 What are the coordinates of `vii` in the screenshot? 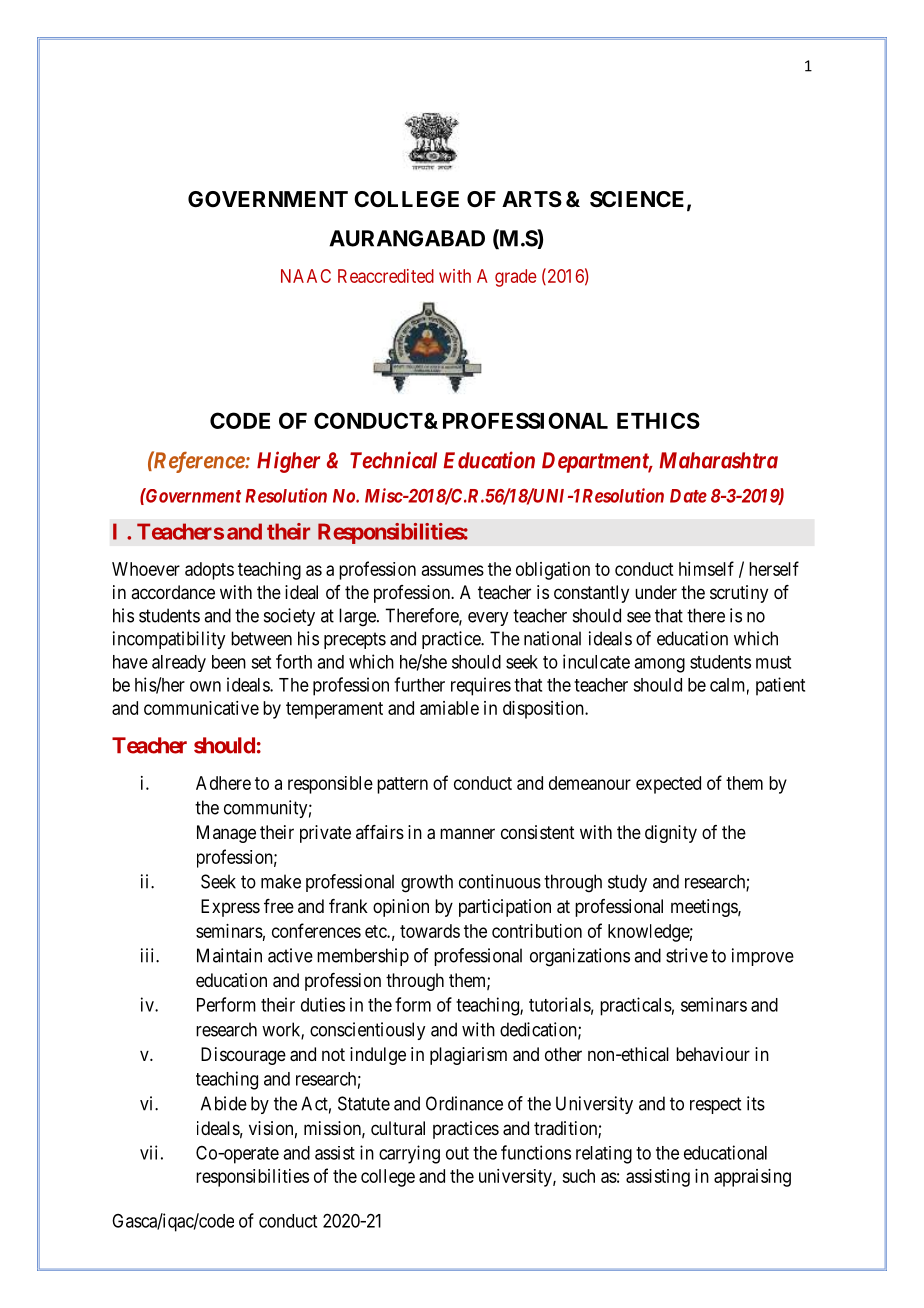 It's located at (148, 1152).
